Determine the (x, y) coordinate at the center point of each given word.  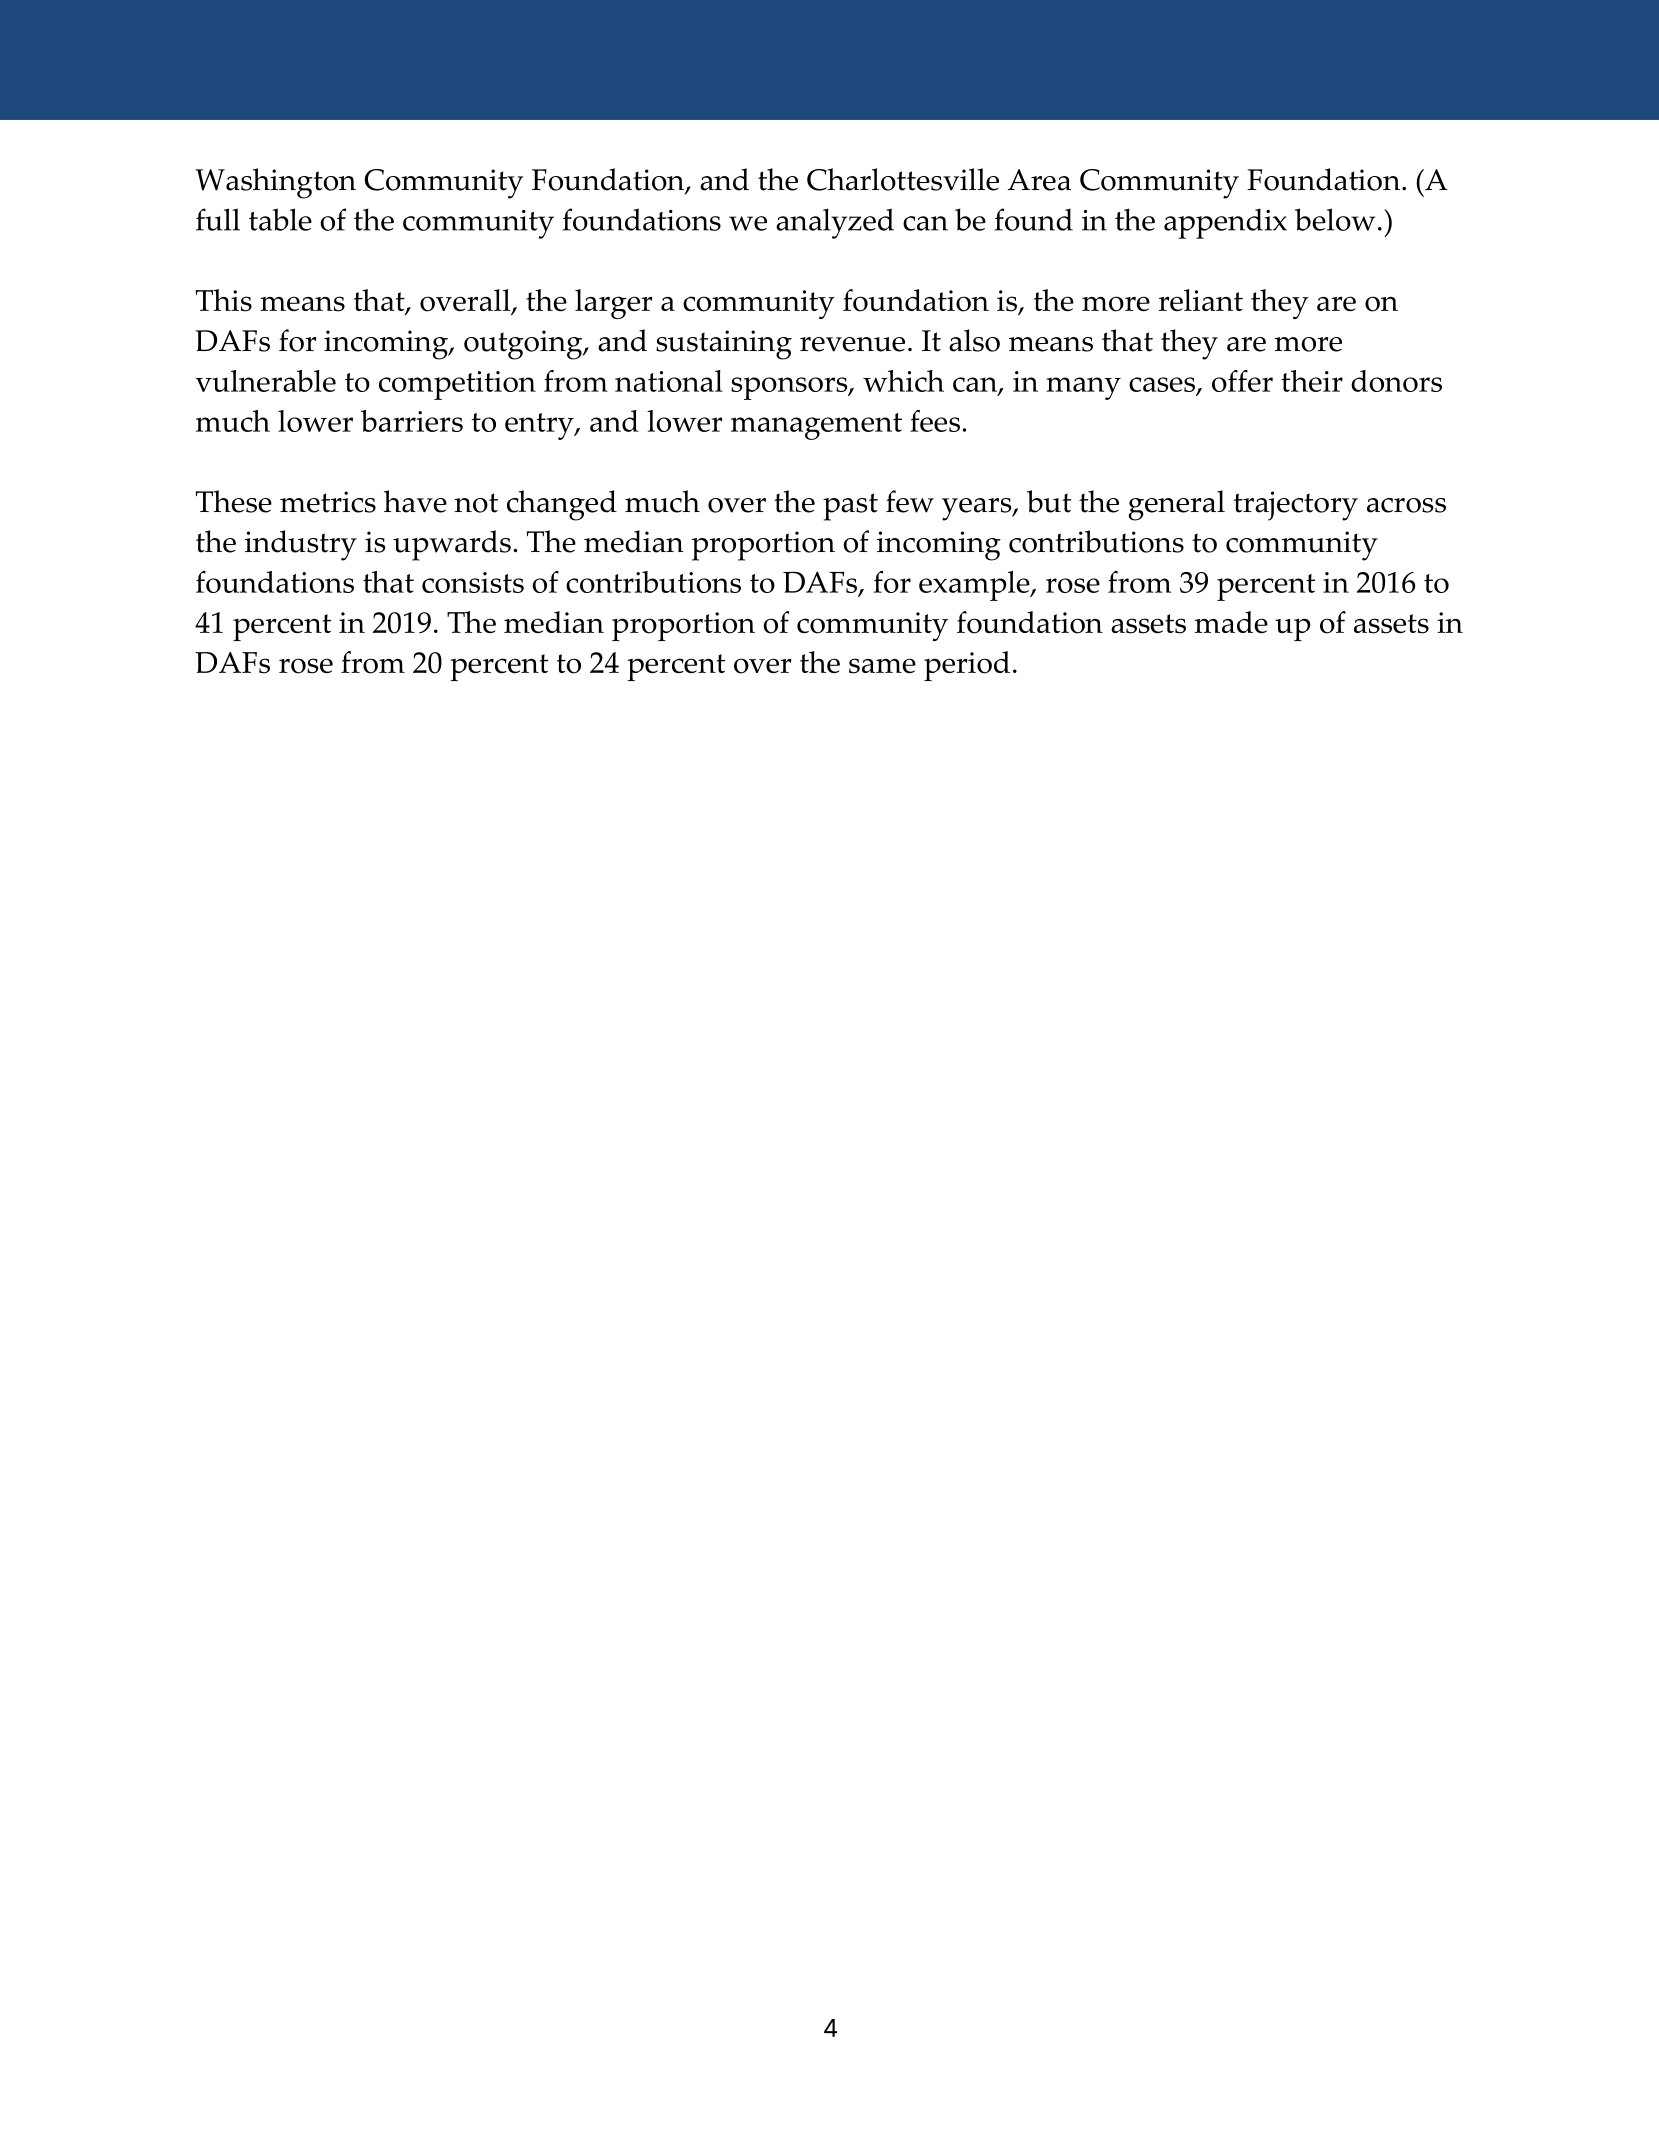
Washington (275, 183)
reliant (1201, 300)
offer (1242, 381)
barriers (412, 421)
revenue (852, 344)
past (850, 507)
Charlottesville (903, 179)
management (816, 426)
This (224, 300)
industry (301, 545)
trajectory (1295, 506)
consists (473, 582)
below (1335, 219)
